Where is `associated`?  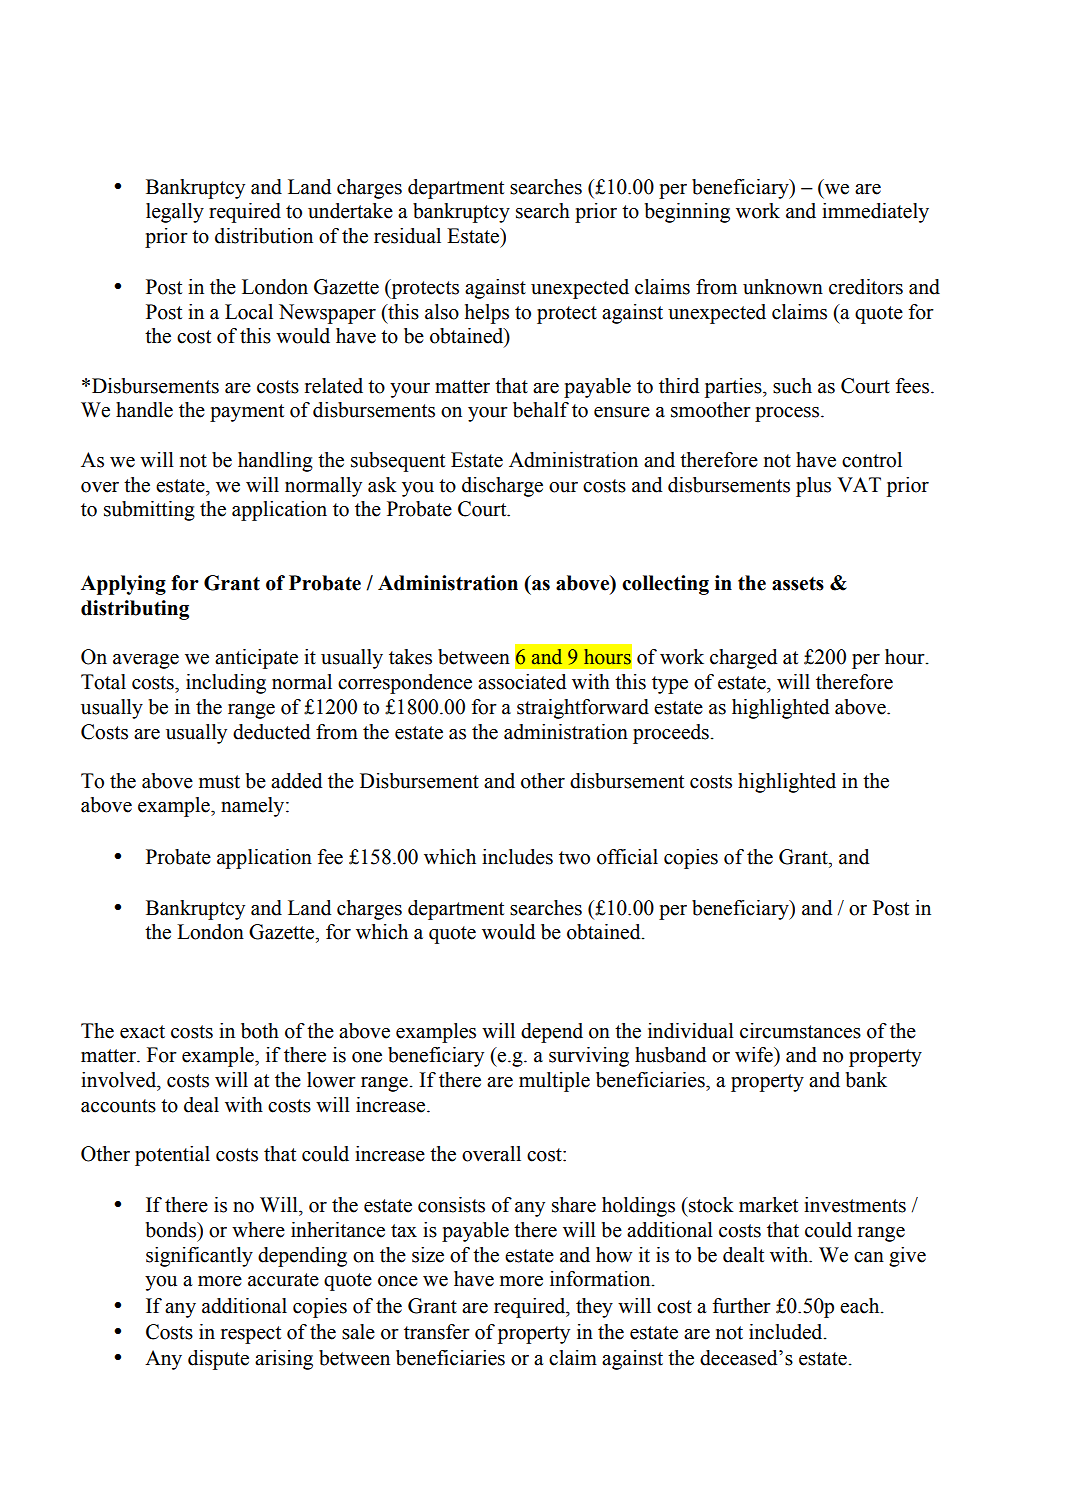 associated is located at coordinates (522, 682).
